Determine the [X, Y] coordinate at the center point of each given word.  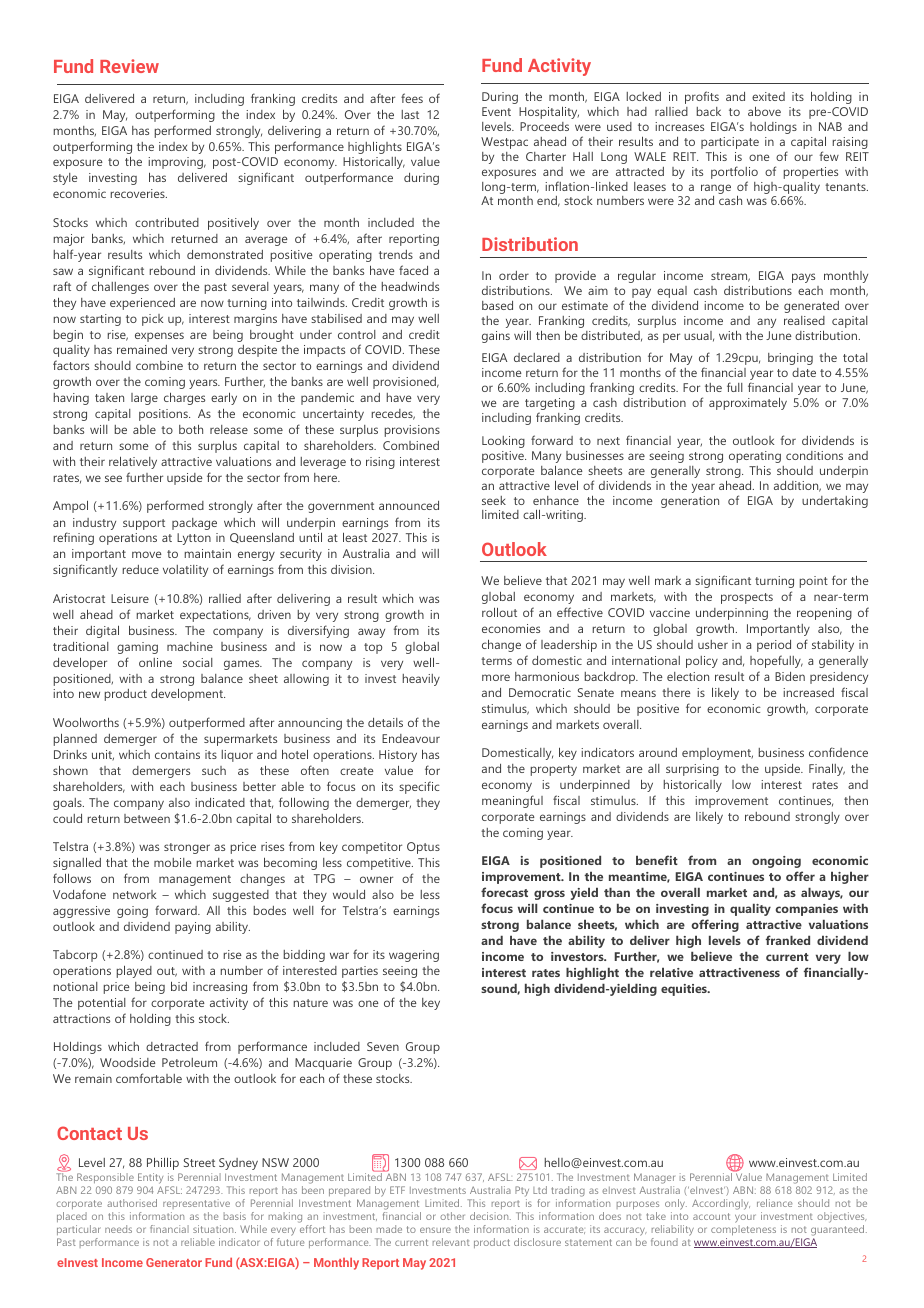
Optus [423, 848]
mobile [173, 862]
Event [496, 111]
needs [118, 1229]
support [144, 524]
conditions [814, 455]
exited [768, 96]
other [452, 1216]
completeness [743, 1232]
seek [494, 500]
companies [807, 910]
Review [129, 66]
